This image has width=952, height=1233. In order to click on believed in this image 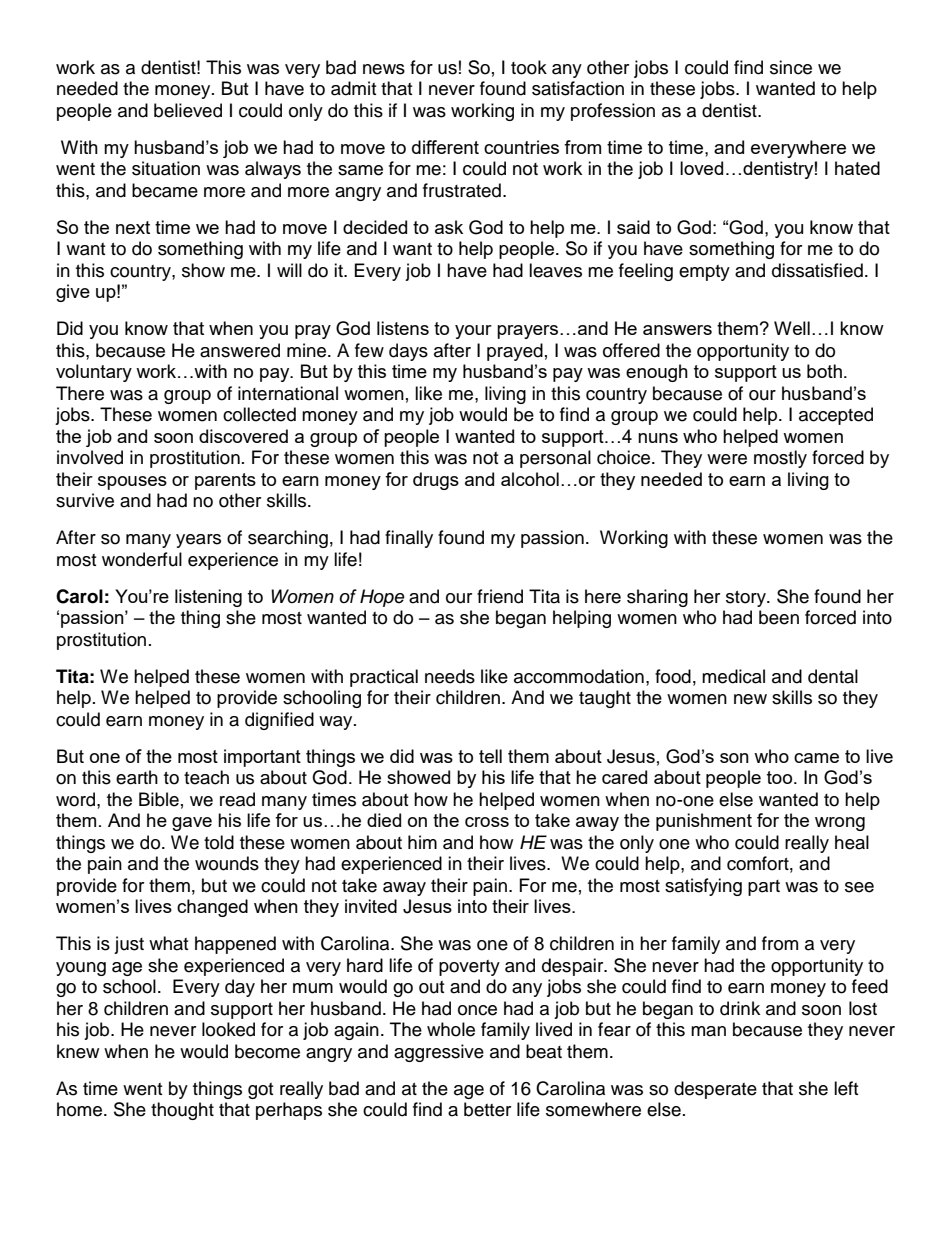, I will do `click(188, 110)`.
